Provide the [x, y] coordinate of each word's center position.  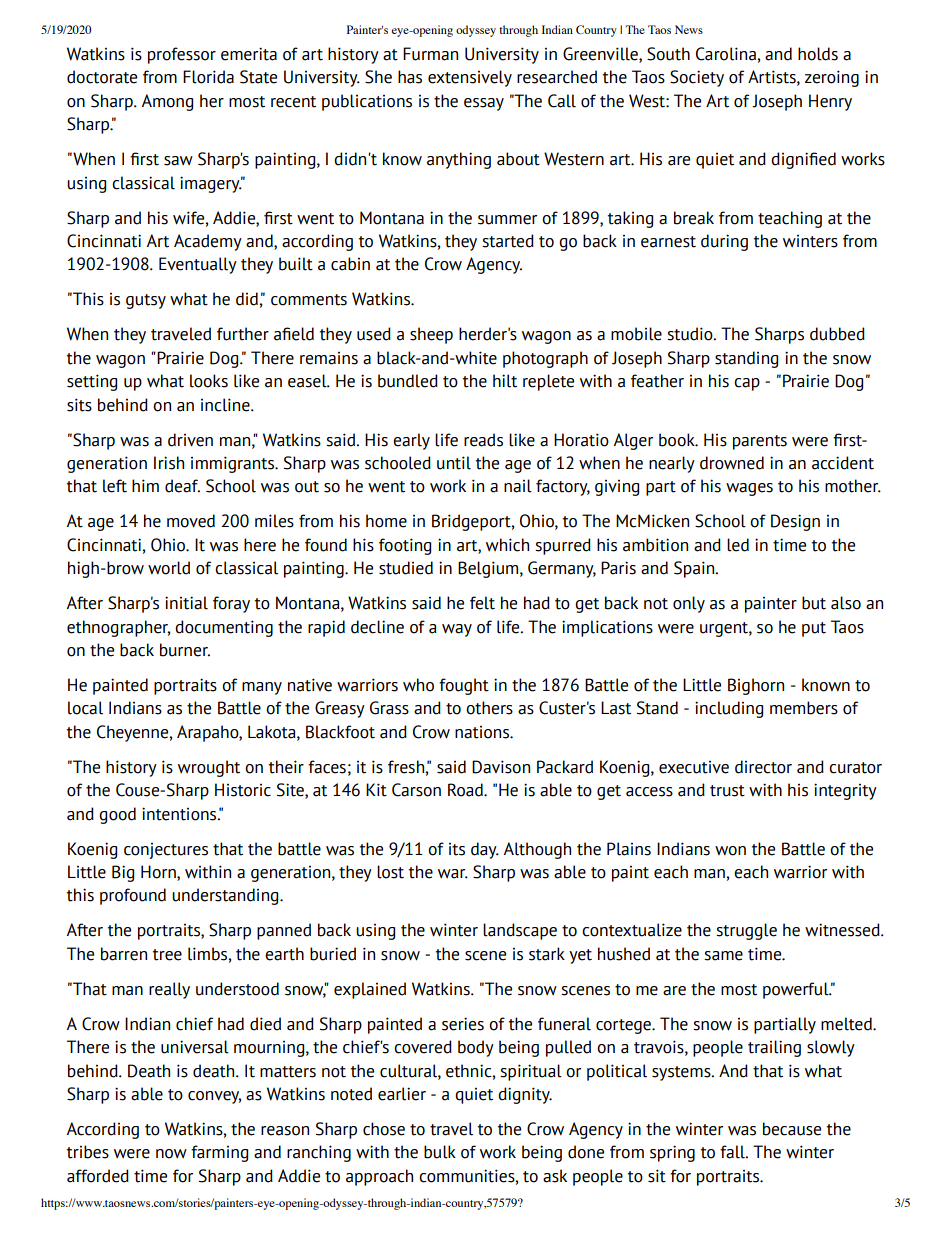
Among [167, 102]
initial [186, 603]
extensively [470, 78]
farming [219, 1153]
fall [733, 1152]
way [457, 630]
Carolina [727, 54]
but [814, 603]
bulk [440, 1152]
